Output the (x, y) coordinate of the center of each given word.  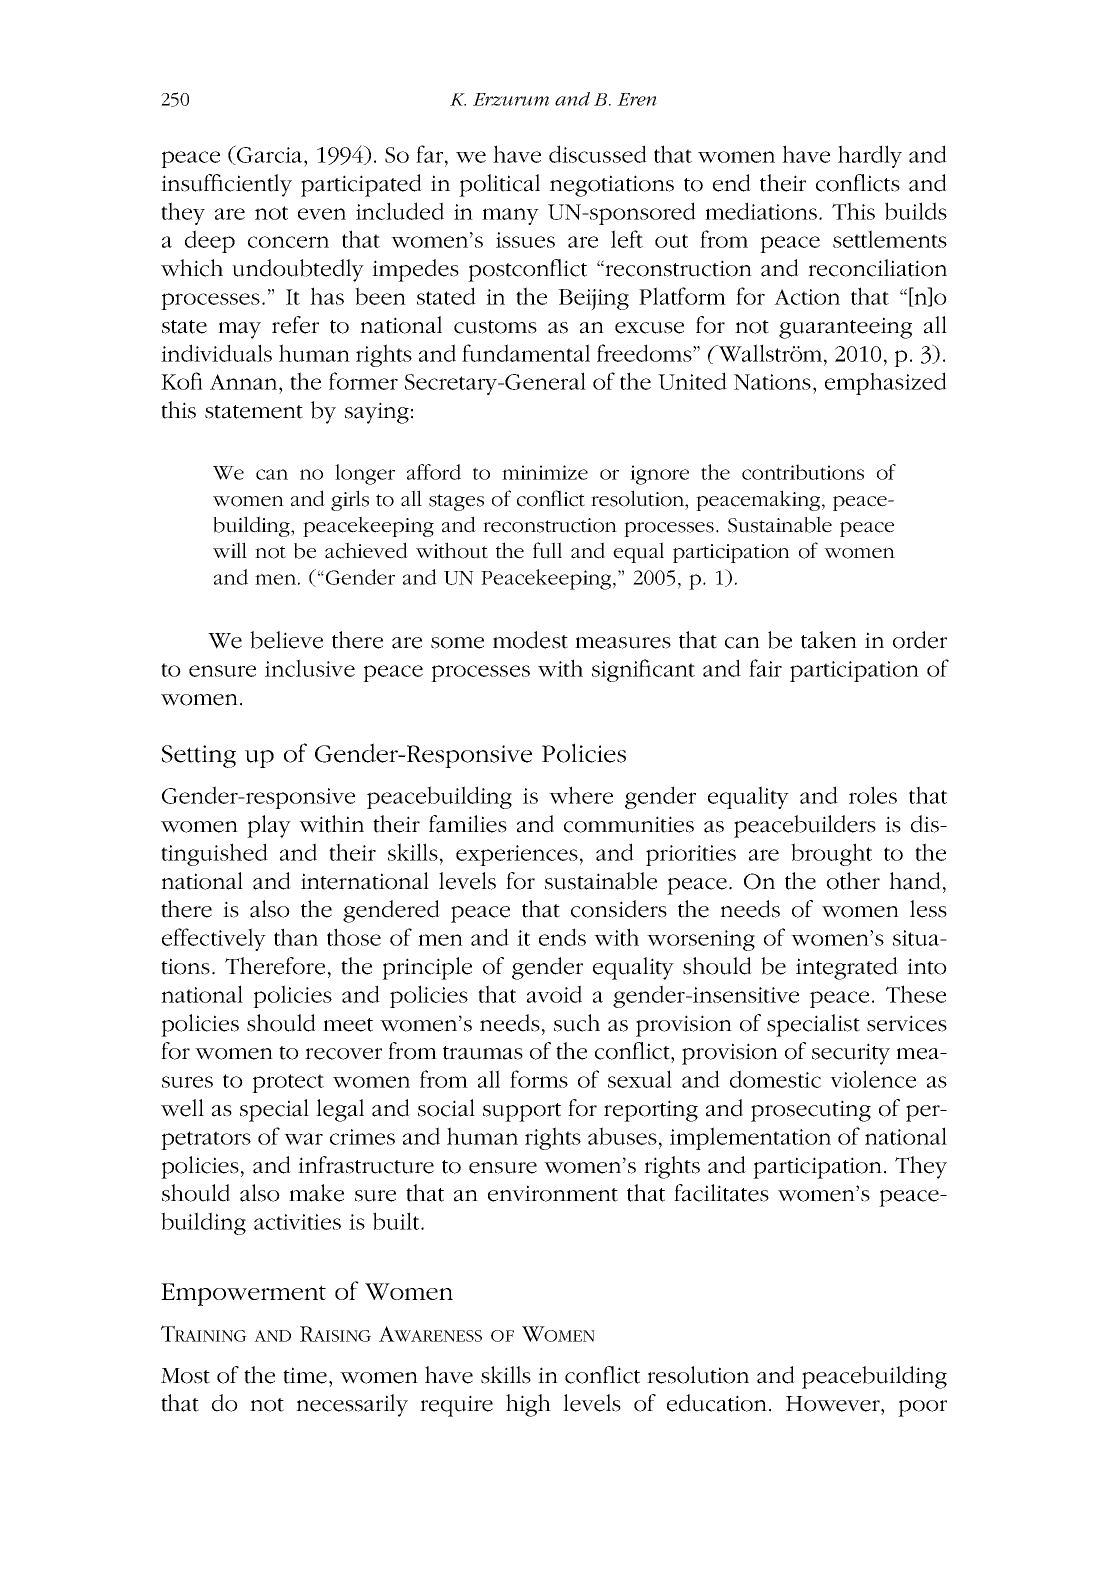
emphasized (886, 383)
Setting (199, 756)
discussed (598, 154)
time (305, 1375)
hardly (870, 156)
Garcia (270, 155)
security (851, 1054)
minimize (545, 472)
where (581, 795)
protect (288, 1083)
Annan (245, 382)
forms (539, 1079)
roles (873, 795)
